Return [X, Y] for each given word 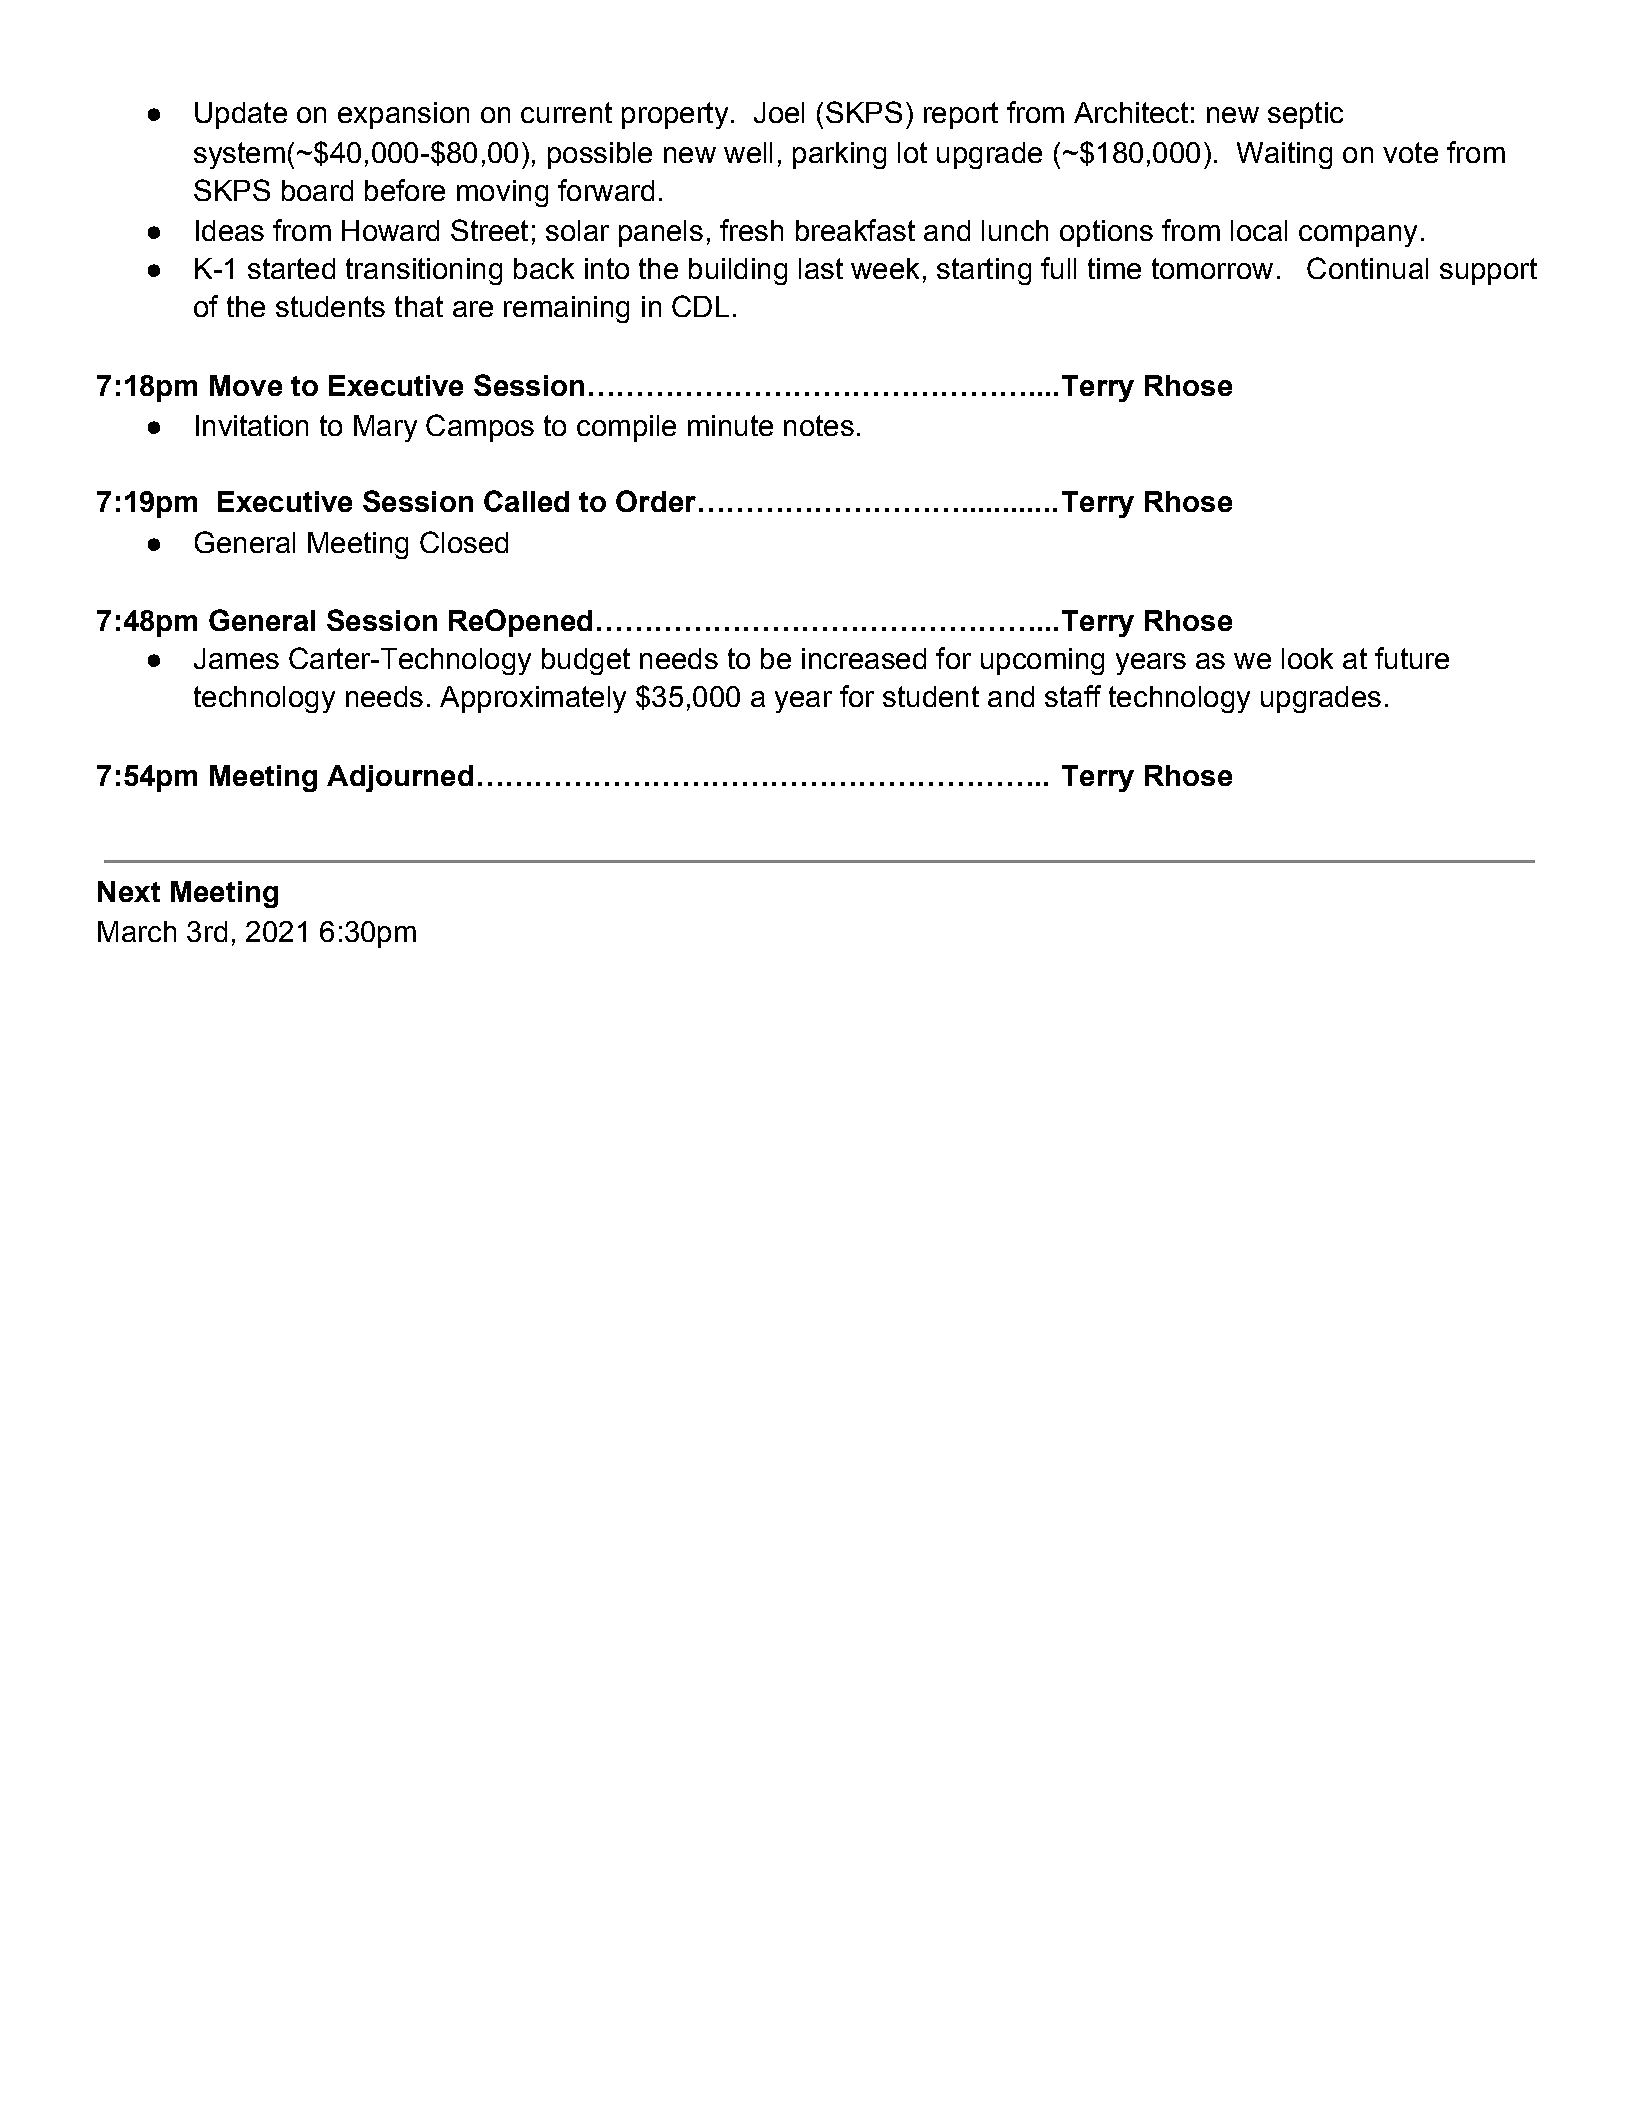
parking [839, 155]
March [137, 931]
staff [1073, 696]
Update [241, 115]
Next [129, 891]
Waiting [1284, 155]
